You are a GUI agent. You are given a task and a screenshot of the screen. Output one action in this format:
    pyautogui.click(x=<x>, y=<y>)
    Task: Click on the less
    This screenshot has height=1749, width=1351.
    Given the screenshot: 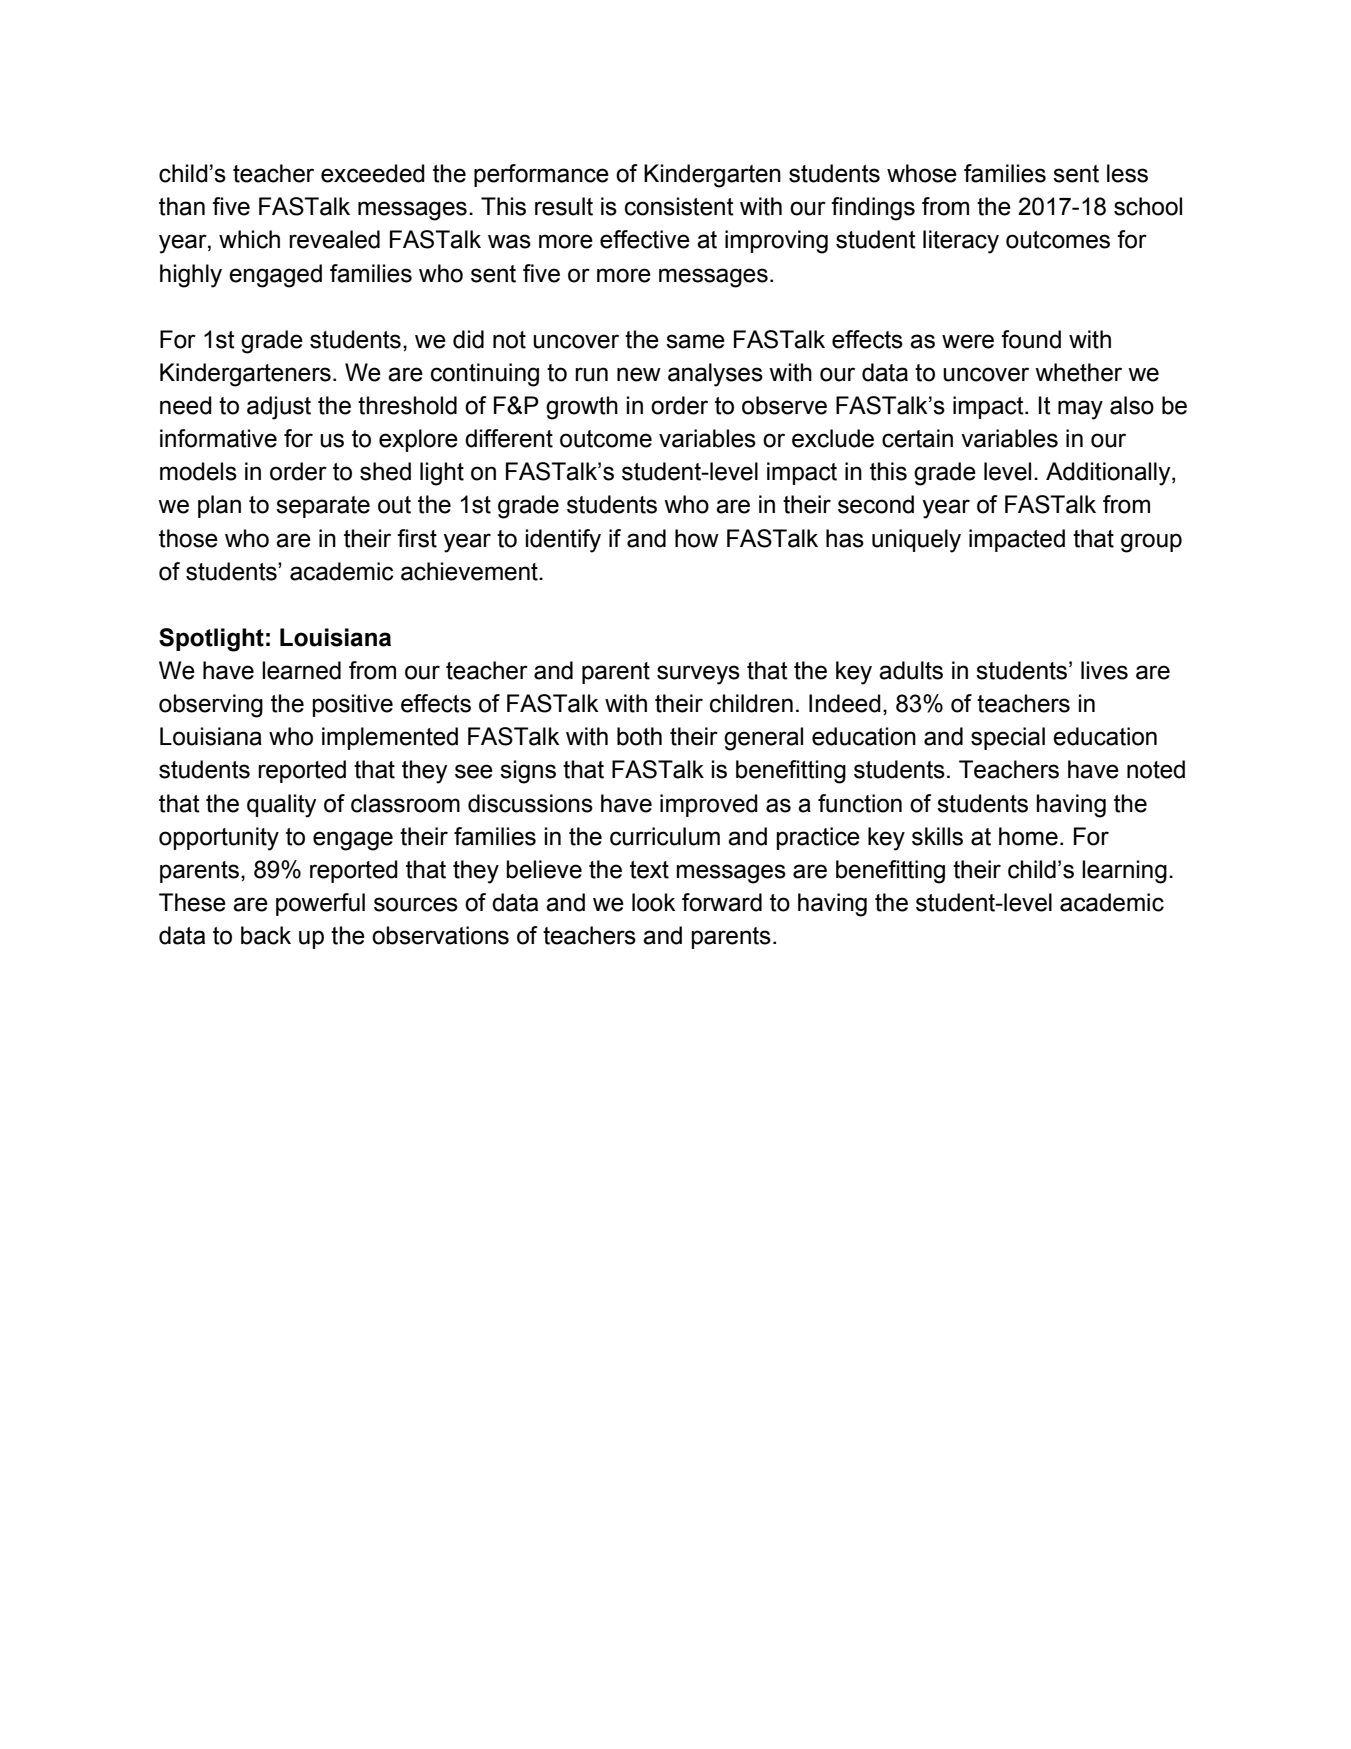 What is the action you would take?
    pyautogui.click(x=1127, y=173)
